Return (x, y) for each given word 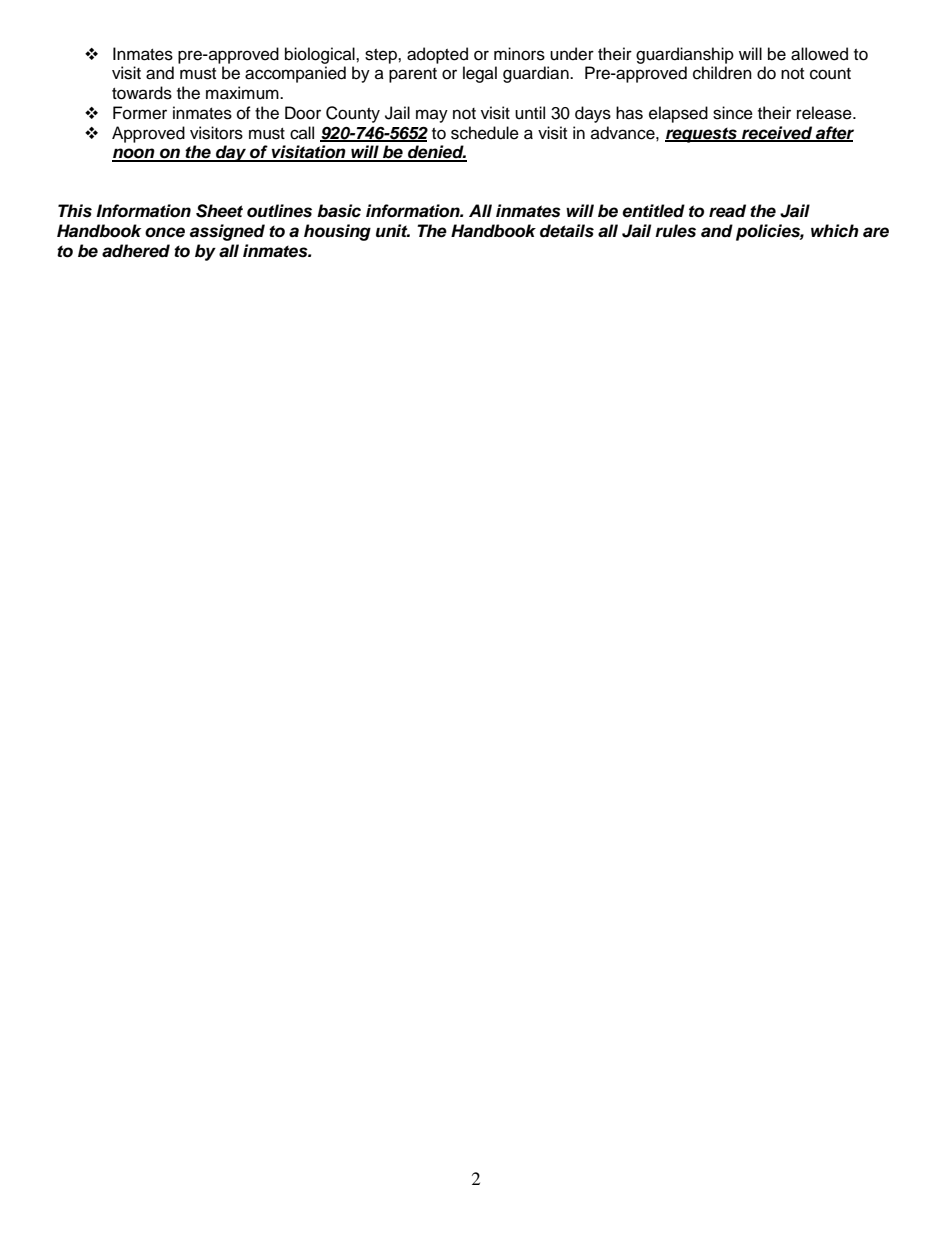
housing (337, 232)
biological (321, 55)
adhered (136, 251)
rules (675, 231)
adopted (437, 55)
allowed (819, 54)
